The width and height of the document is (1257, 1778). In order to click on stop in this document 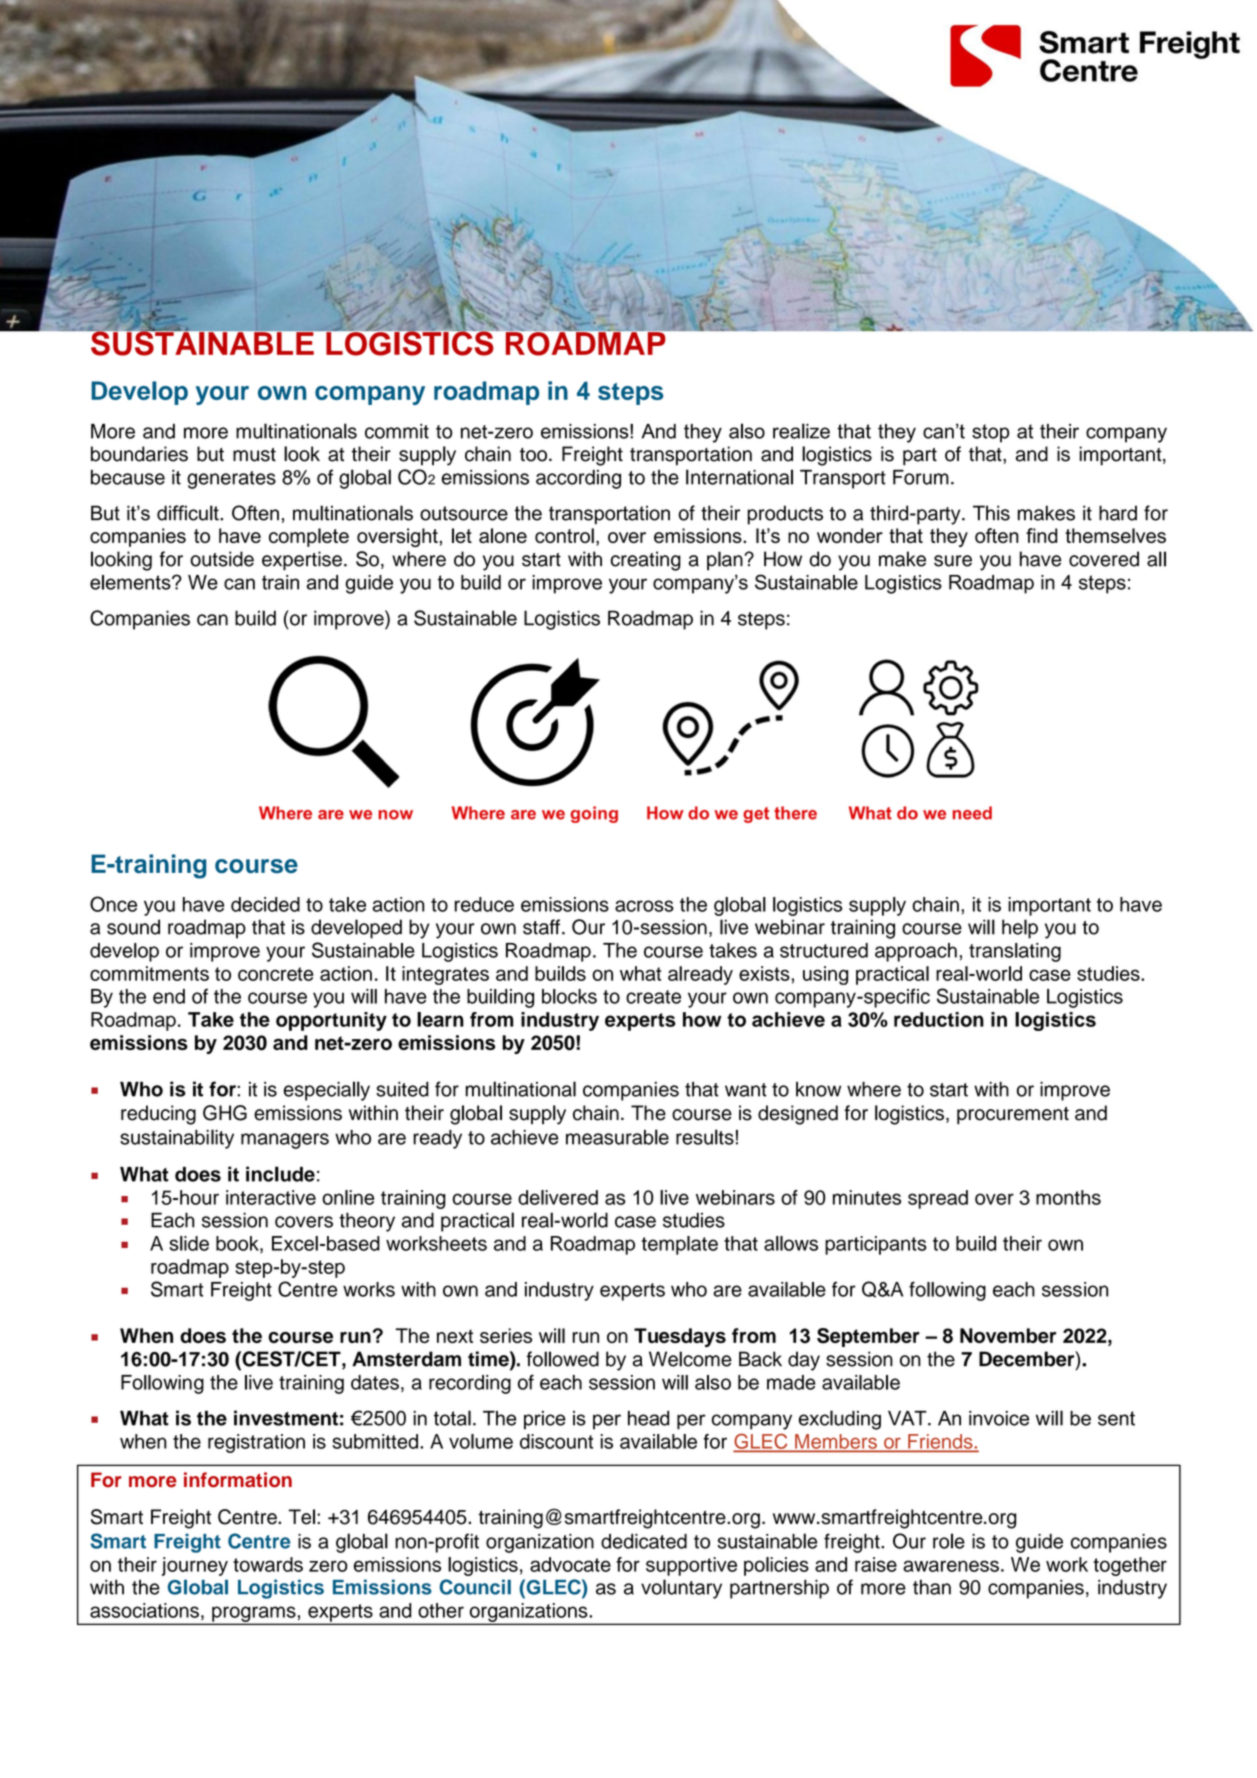, I will do `click(990, 433)`.
